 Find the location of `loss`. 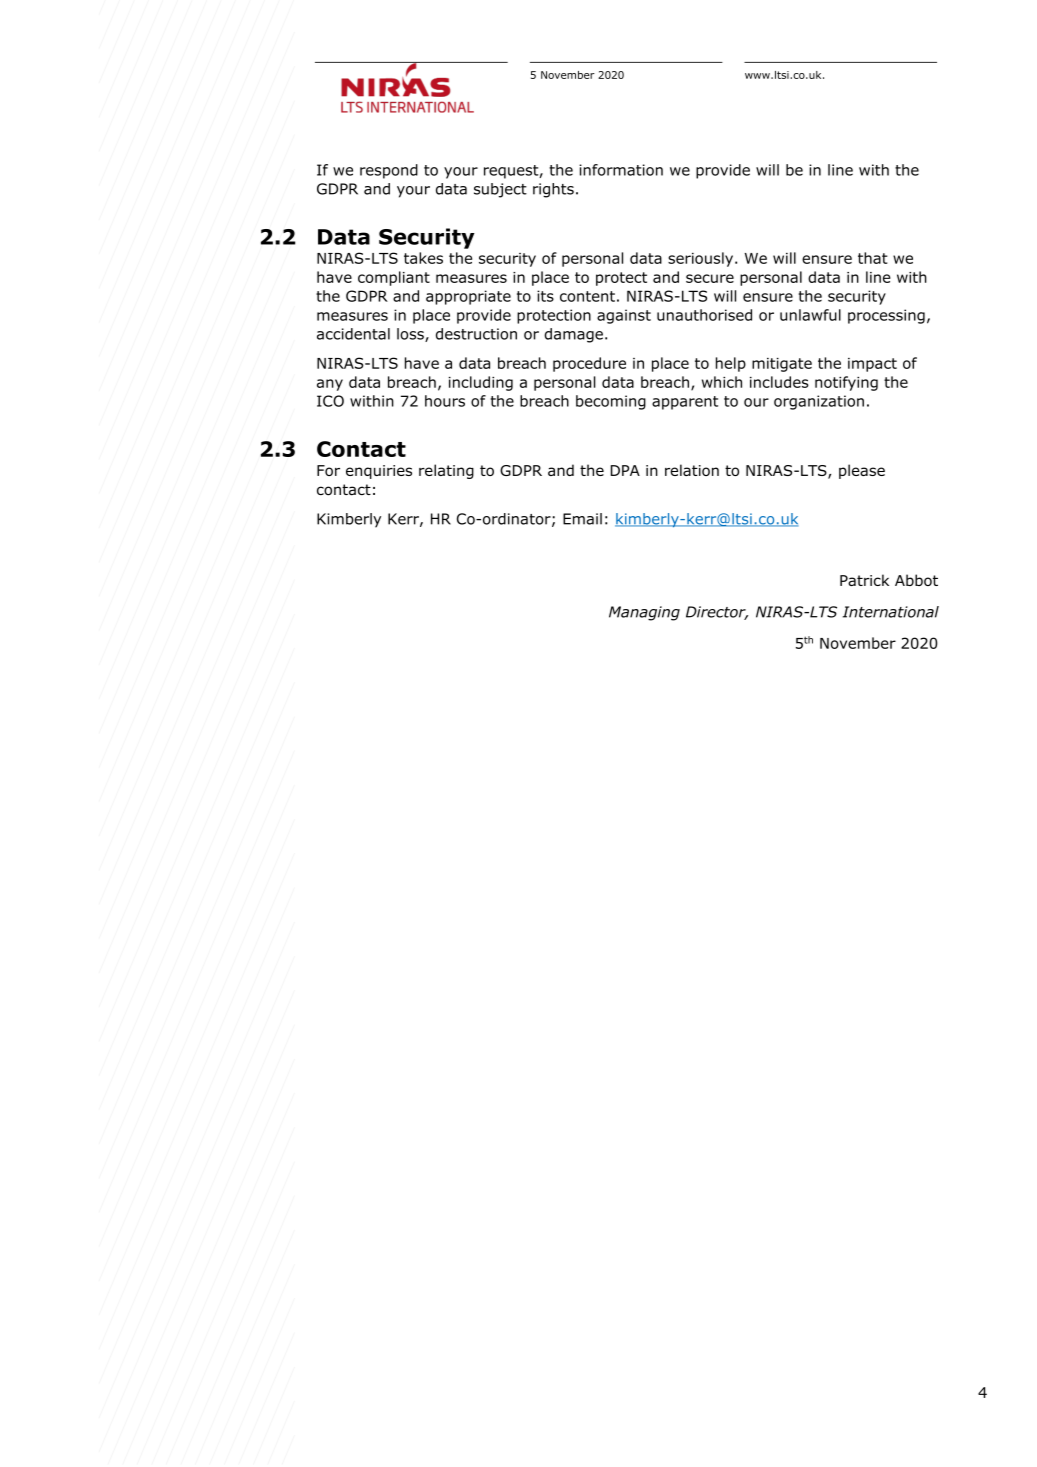

loss is located at coordinates (411, 335).
